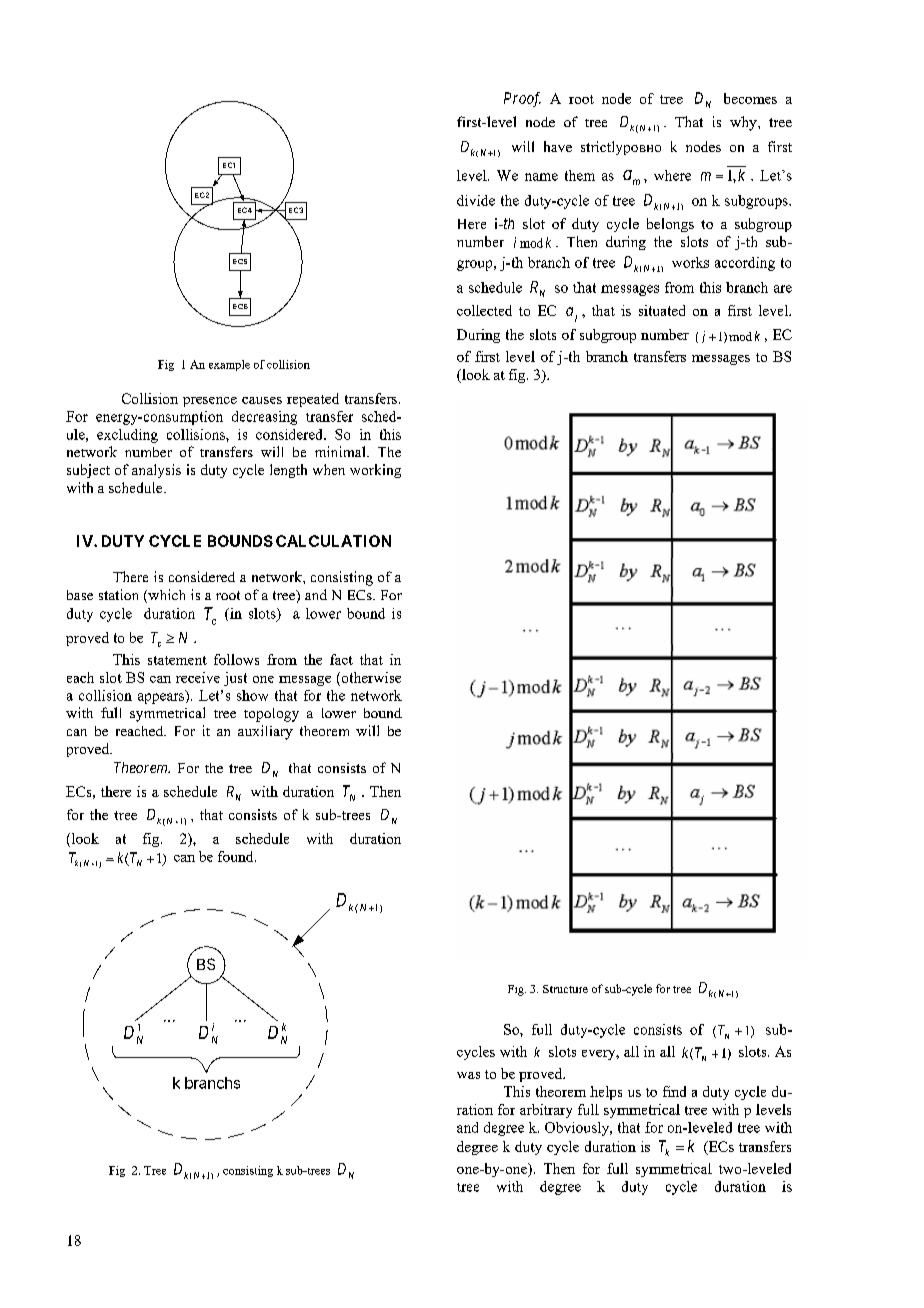 The width and height of the image is (924, 1308). I want to click on was, so click(468, 1075).
